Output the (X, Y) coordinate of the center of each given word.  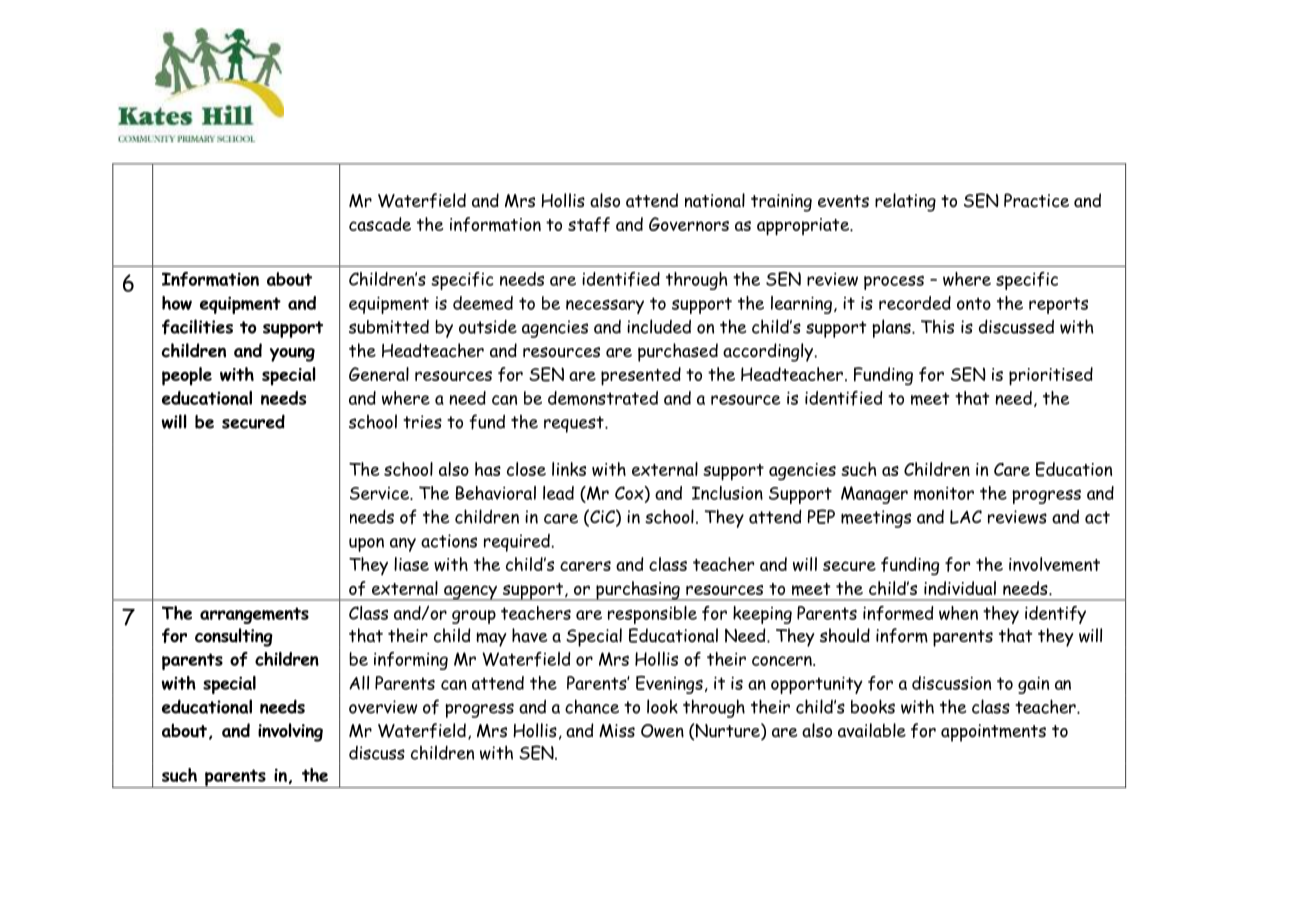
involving (290, 732)
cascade (380, 224)
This (937, 326)
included (659, 326)
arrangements (254, 615)
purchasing (638, 591)
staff (589, 224)
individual (960, 588)
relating (905, 202)
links (569, 469)
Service (380, 493)
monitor (944, 493)
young (292, 354)
